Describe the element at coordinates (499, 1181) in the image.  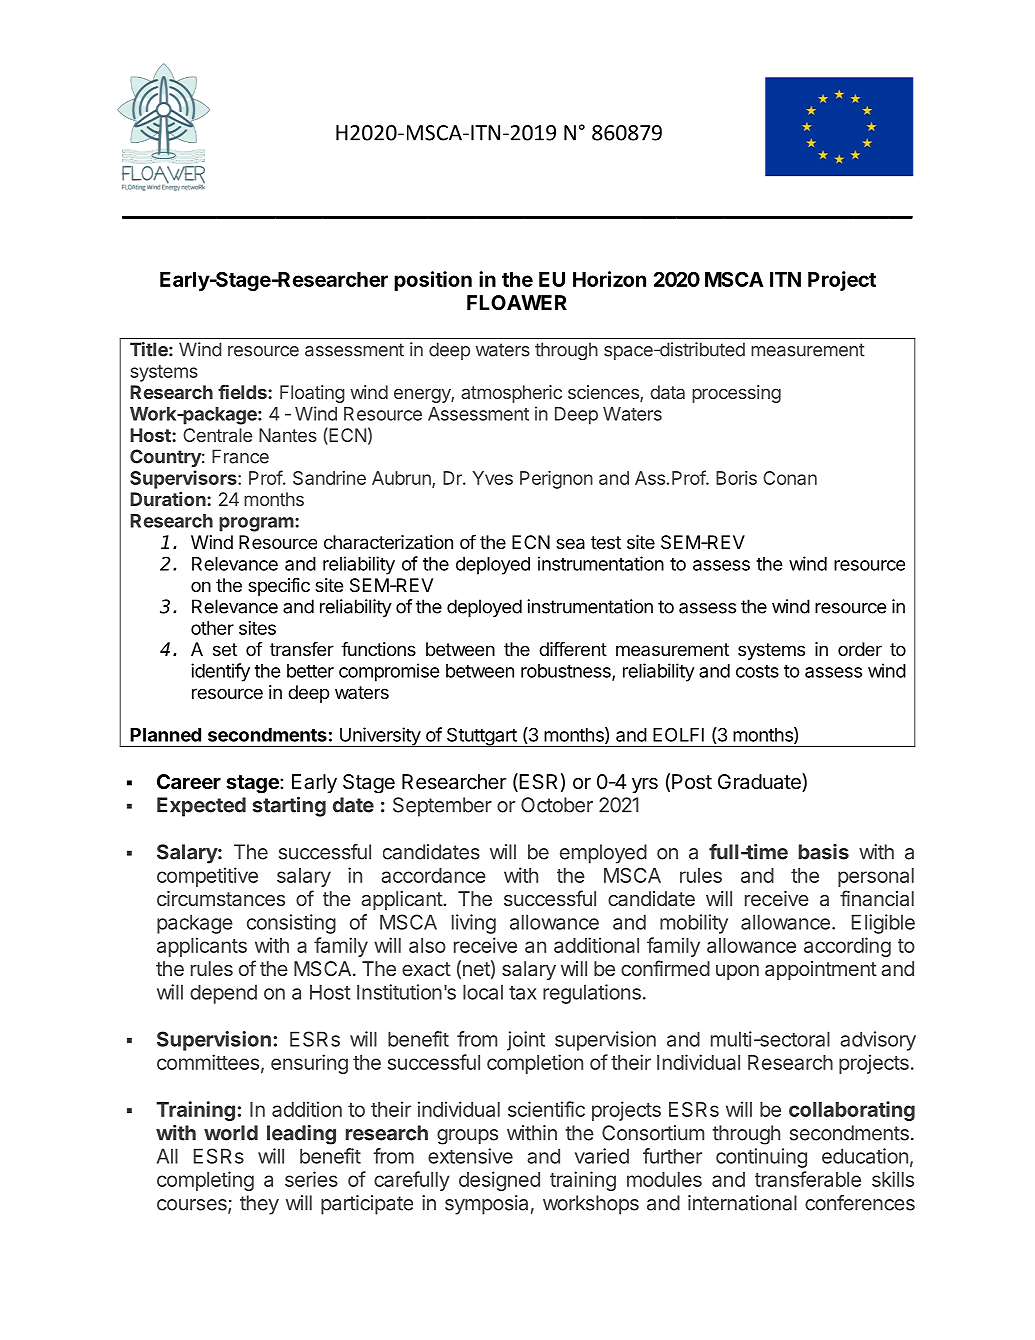
I see `designed` at that location.
